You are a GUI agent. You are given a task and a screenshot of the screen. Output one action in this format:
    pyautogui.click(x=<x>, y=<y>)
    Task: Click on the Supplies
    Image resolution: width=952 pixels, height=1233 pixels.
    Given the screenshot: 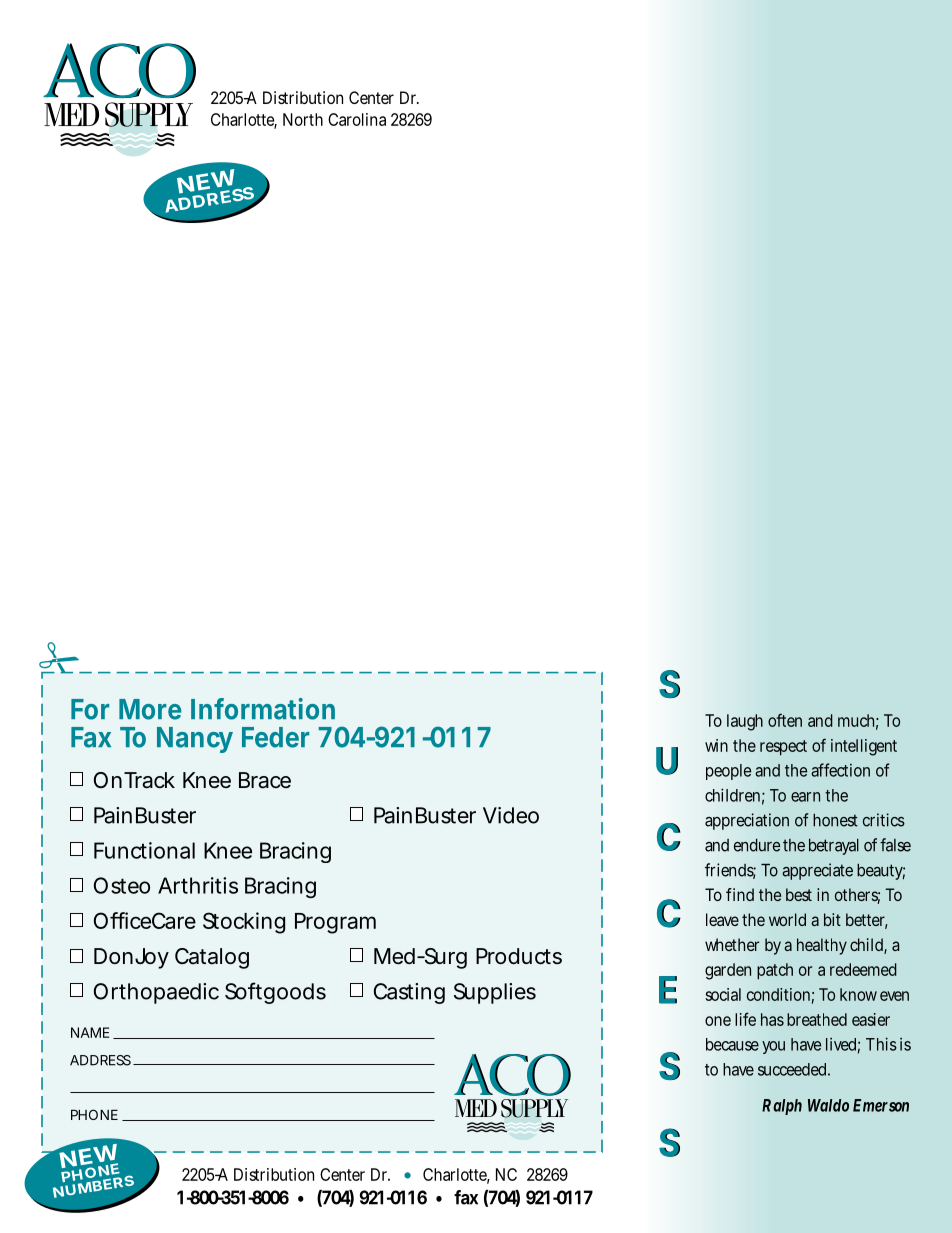 What is the action you would take?
    pyautogui.click(x=495, y=993)
